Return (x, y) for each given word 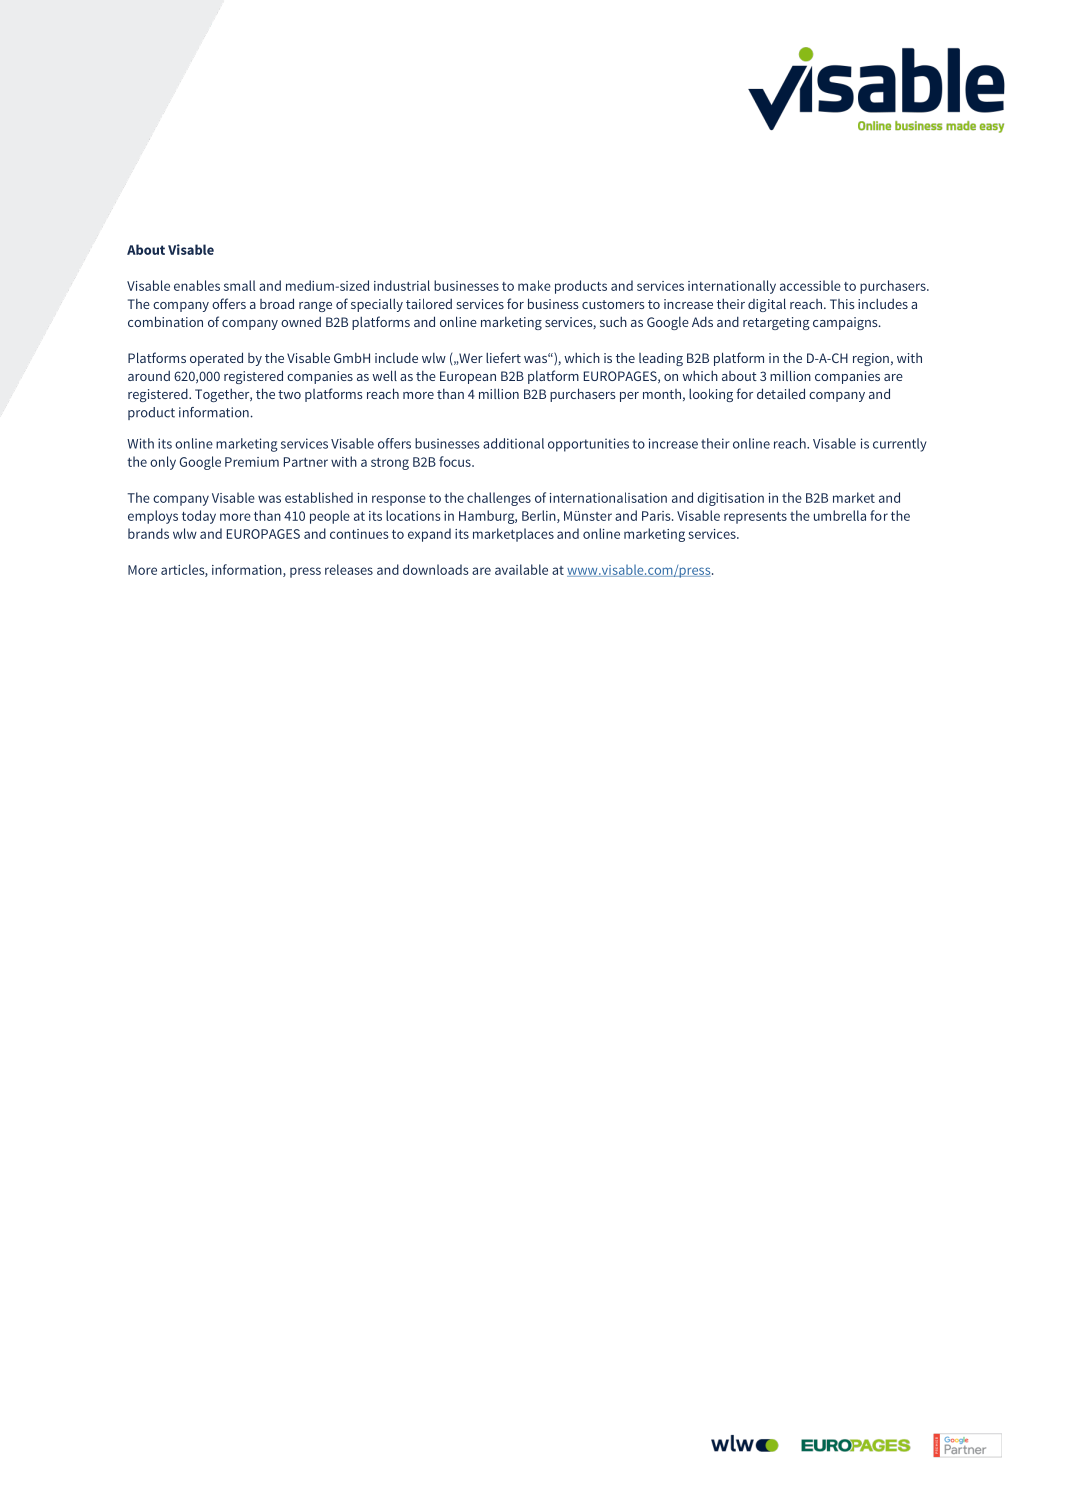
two (289, 394)
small (240, 285)
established (319, 497)
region (871, 359)
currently (900, 445)
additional (513, 443)
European (468, 377)
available (521, 569)
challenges (499, 499)
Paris (657, 516)
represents (755, 518)
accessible (810, 285)
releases (349, 569)
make (534, 285)
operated (216, 359)
